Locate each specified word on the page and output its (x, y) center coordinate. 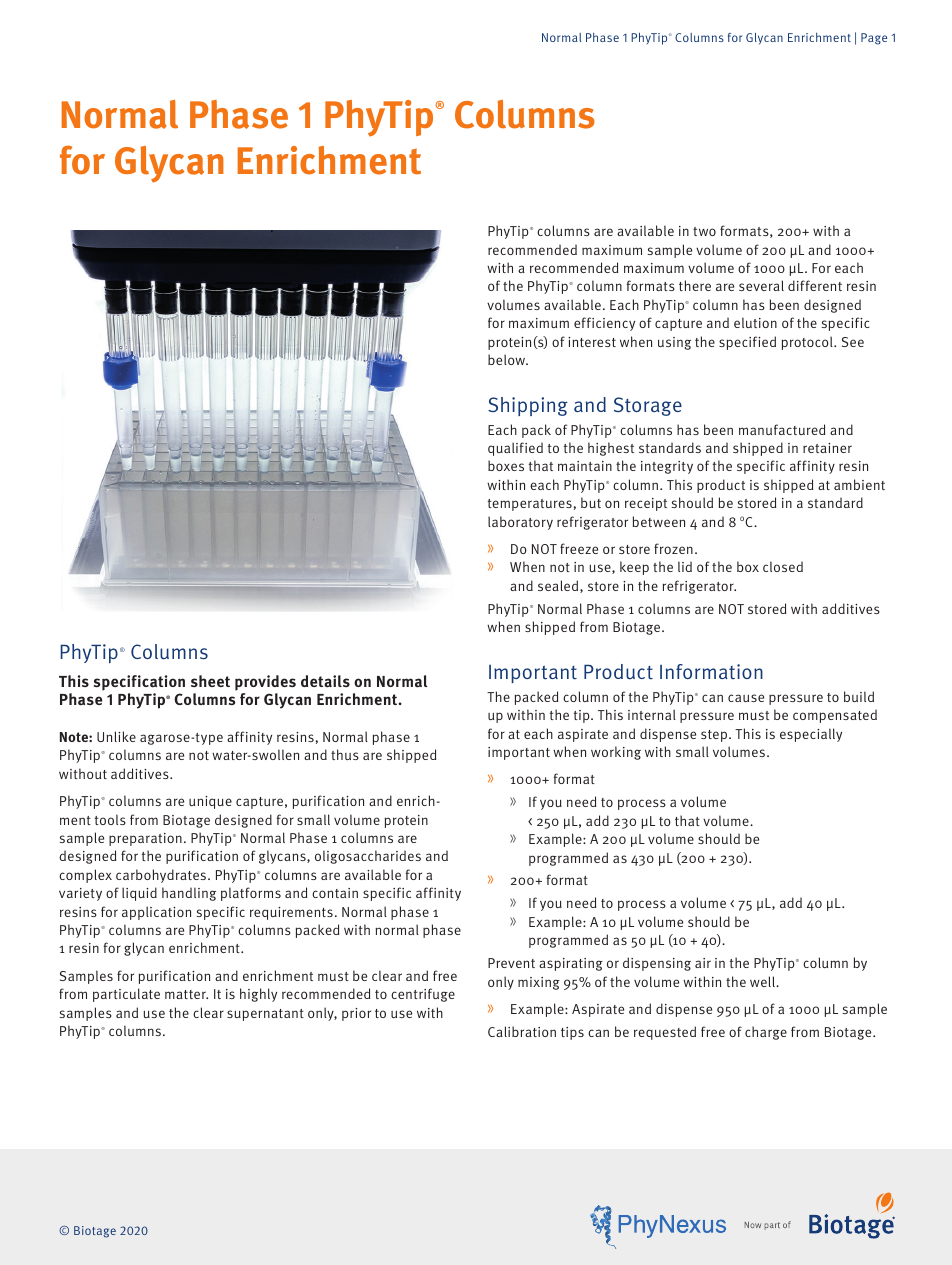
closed (783, 566)
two (704, 231)
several (761, 285)
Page (874, 39)
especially (811, 735)
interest (592, 342)
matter (186, 994)
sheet (210, 681)
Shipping (528, 406)
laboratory (520, 523)
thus (345, 754)
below (508, 359)
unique (210, 802)
